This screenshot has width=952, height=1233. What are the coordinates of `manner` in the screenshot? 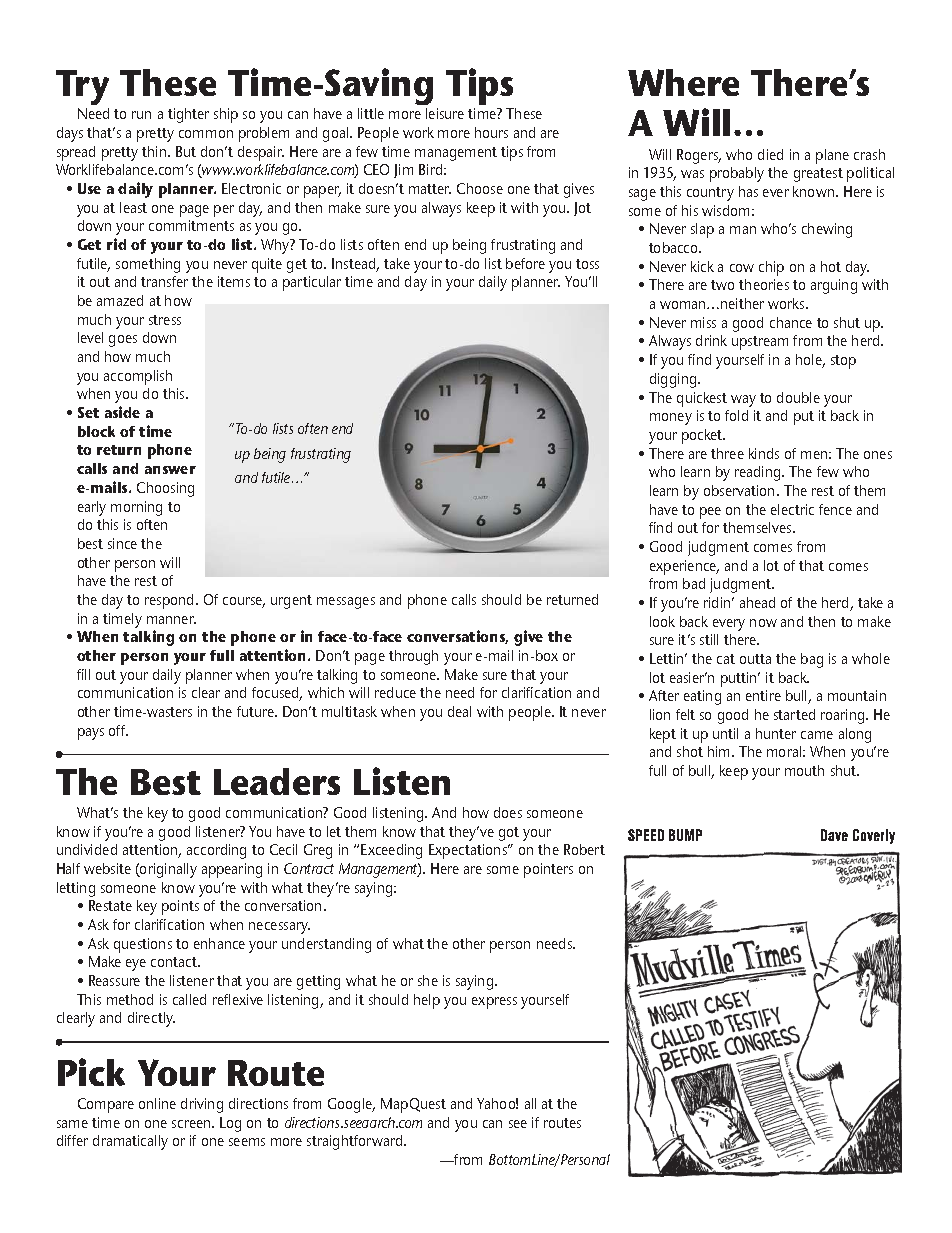 It's located at (171, 620).
